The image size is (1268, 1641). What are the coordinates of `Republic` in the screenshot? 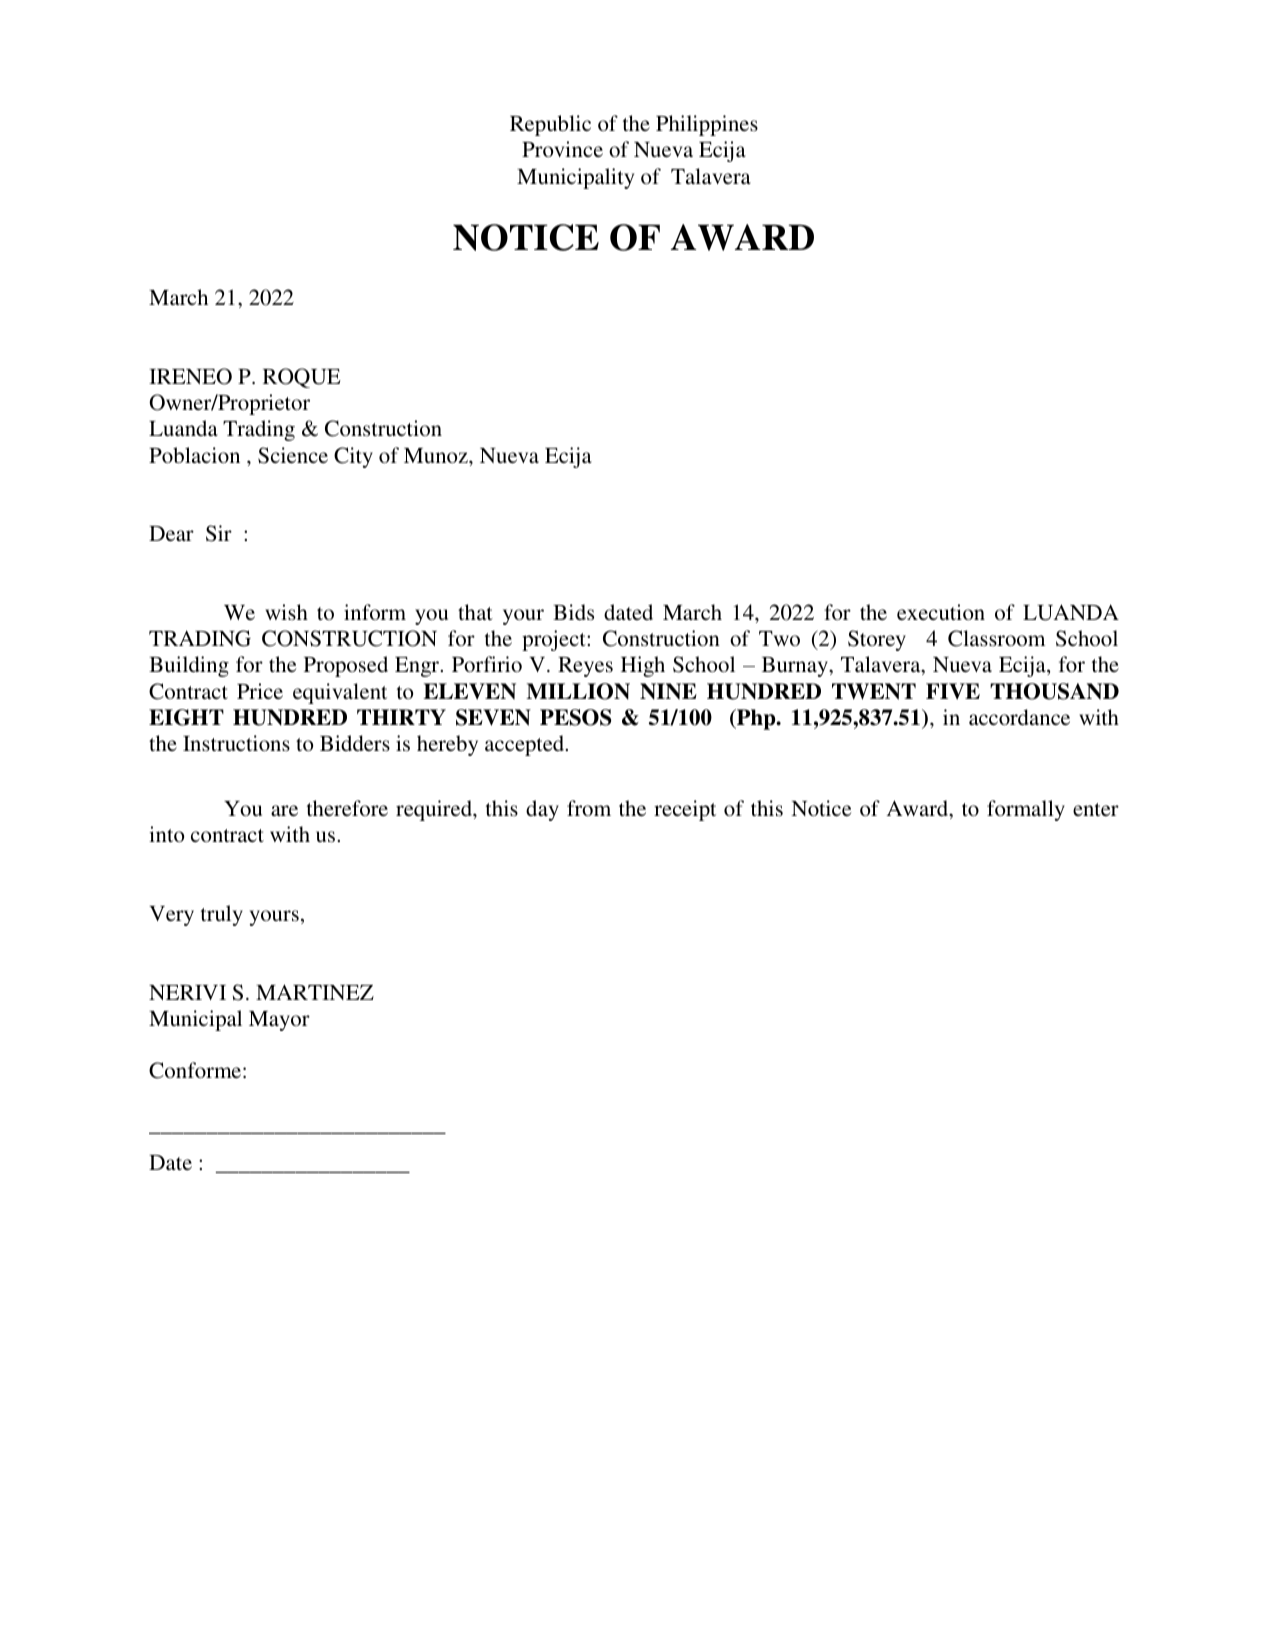 It's located at (550, 125).
